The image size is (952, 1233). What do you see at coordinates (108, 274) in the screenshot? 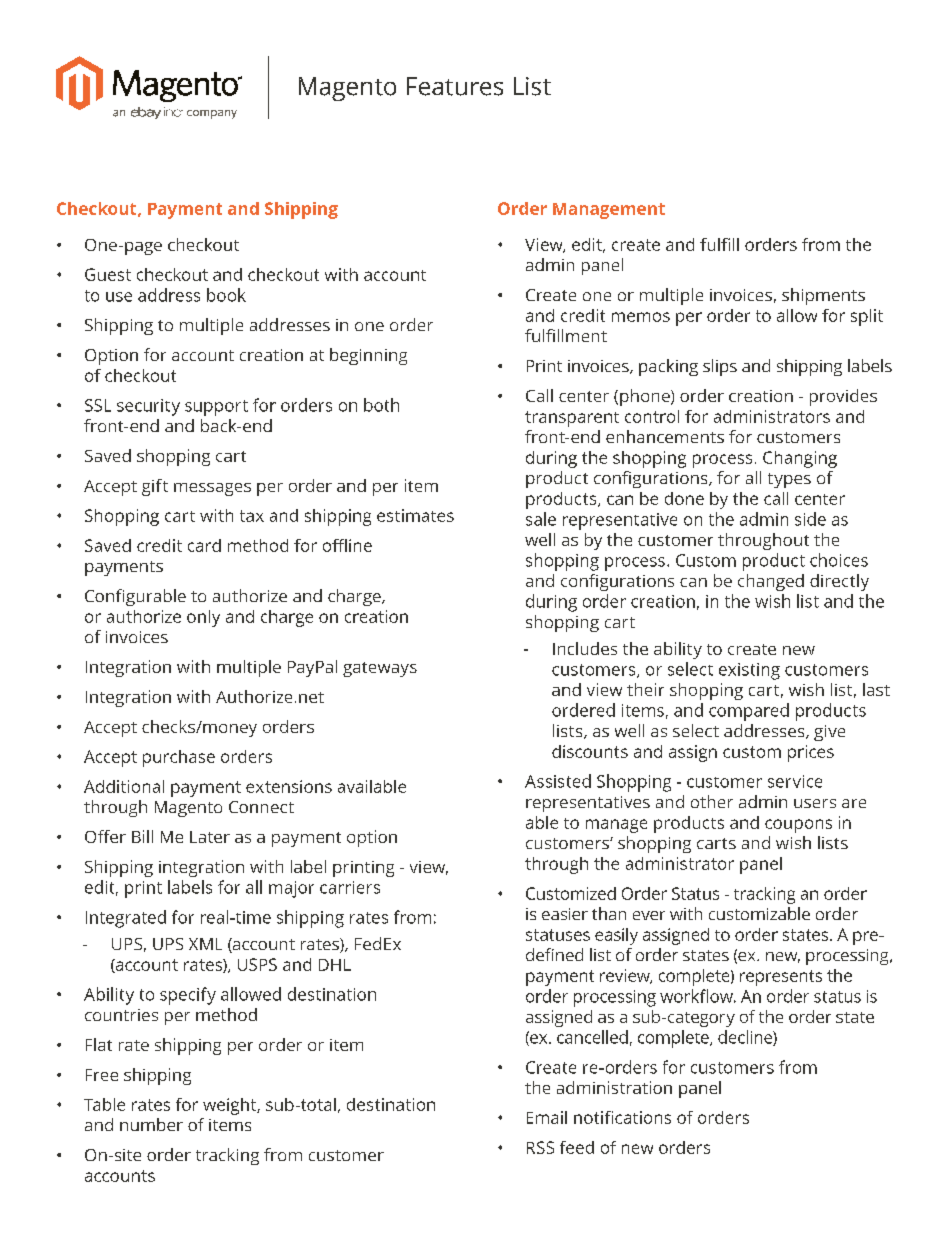
I see `Guest` at bounding box center [108, 274].
